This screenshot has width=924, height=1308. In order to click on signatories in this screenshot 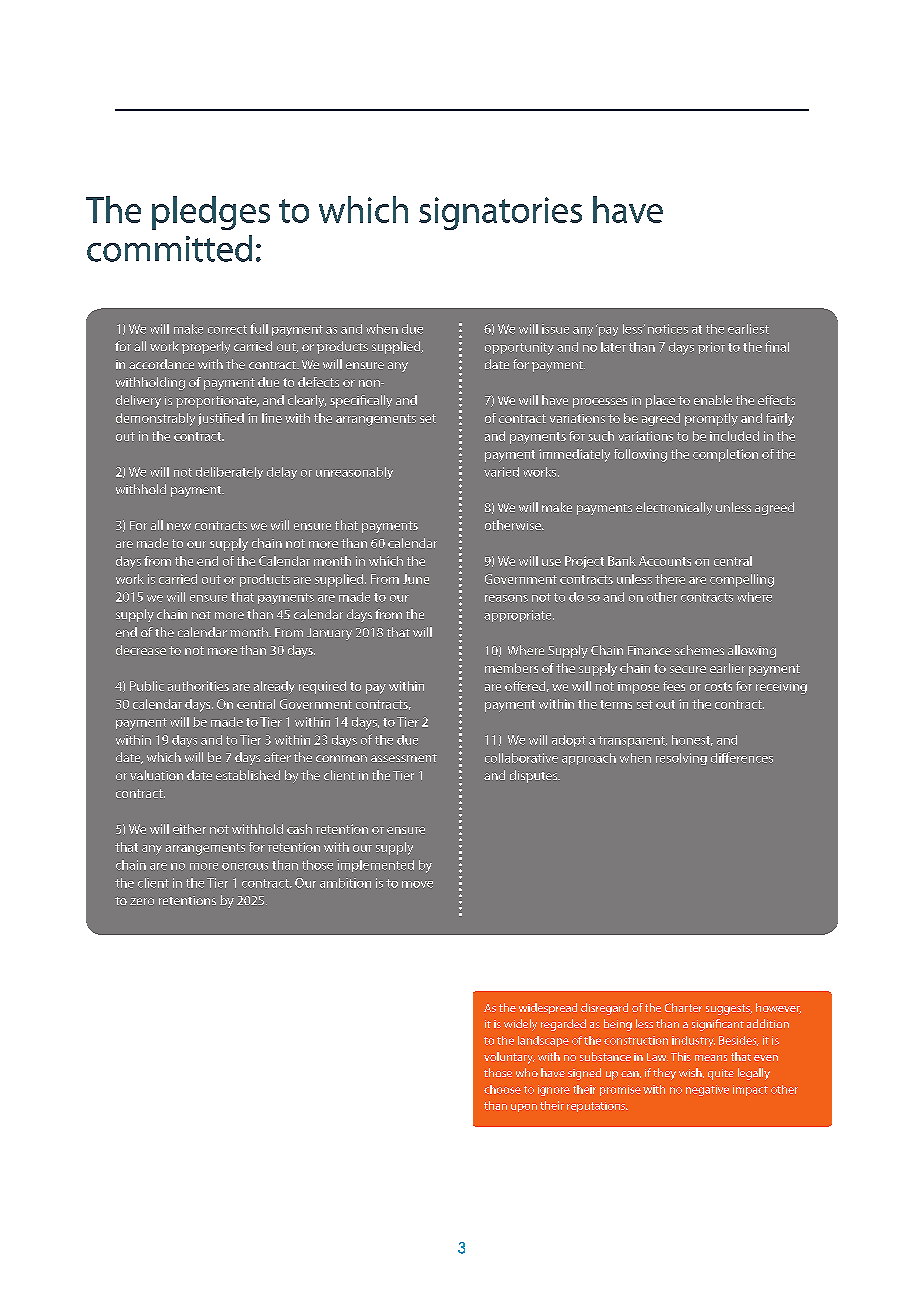, I will do `click(500, 213)`.
